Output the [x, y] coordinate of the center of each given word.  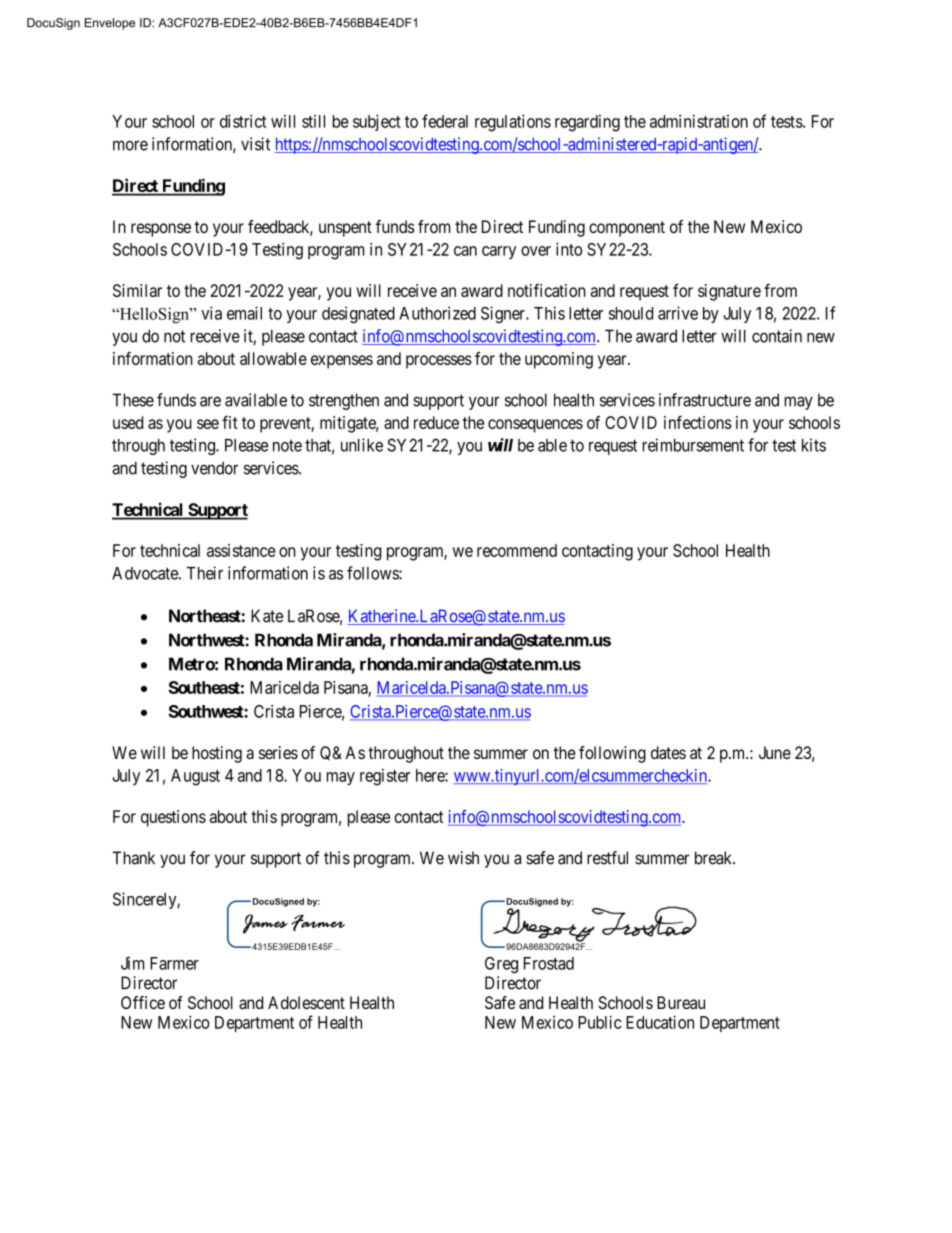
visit [255, 144]
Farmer [174, 963]
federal [445, 121]
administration [699, 121]
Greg [501, 965]
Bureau [681, 1002]
